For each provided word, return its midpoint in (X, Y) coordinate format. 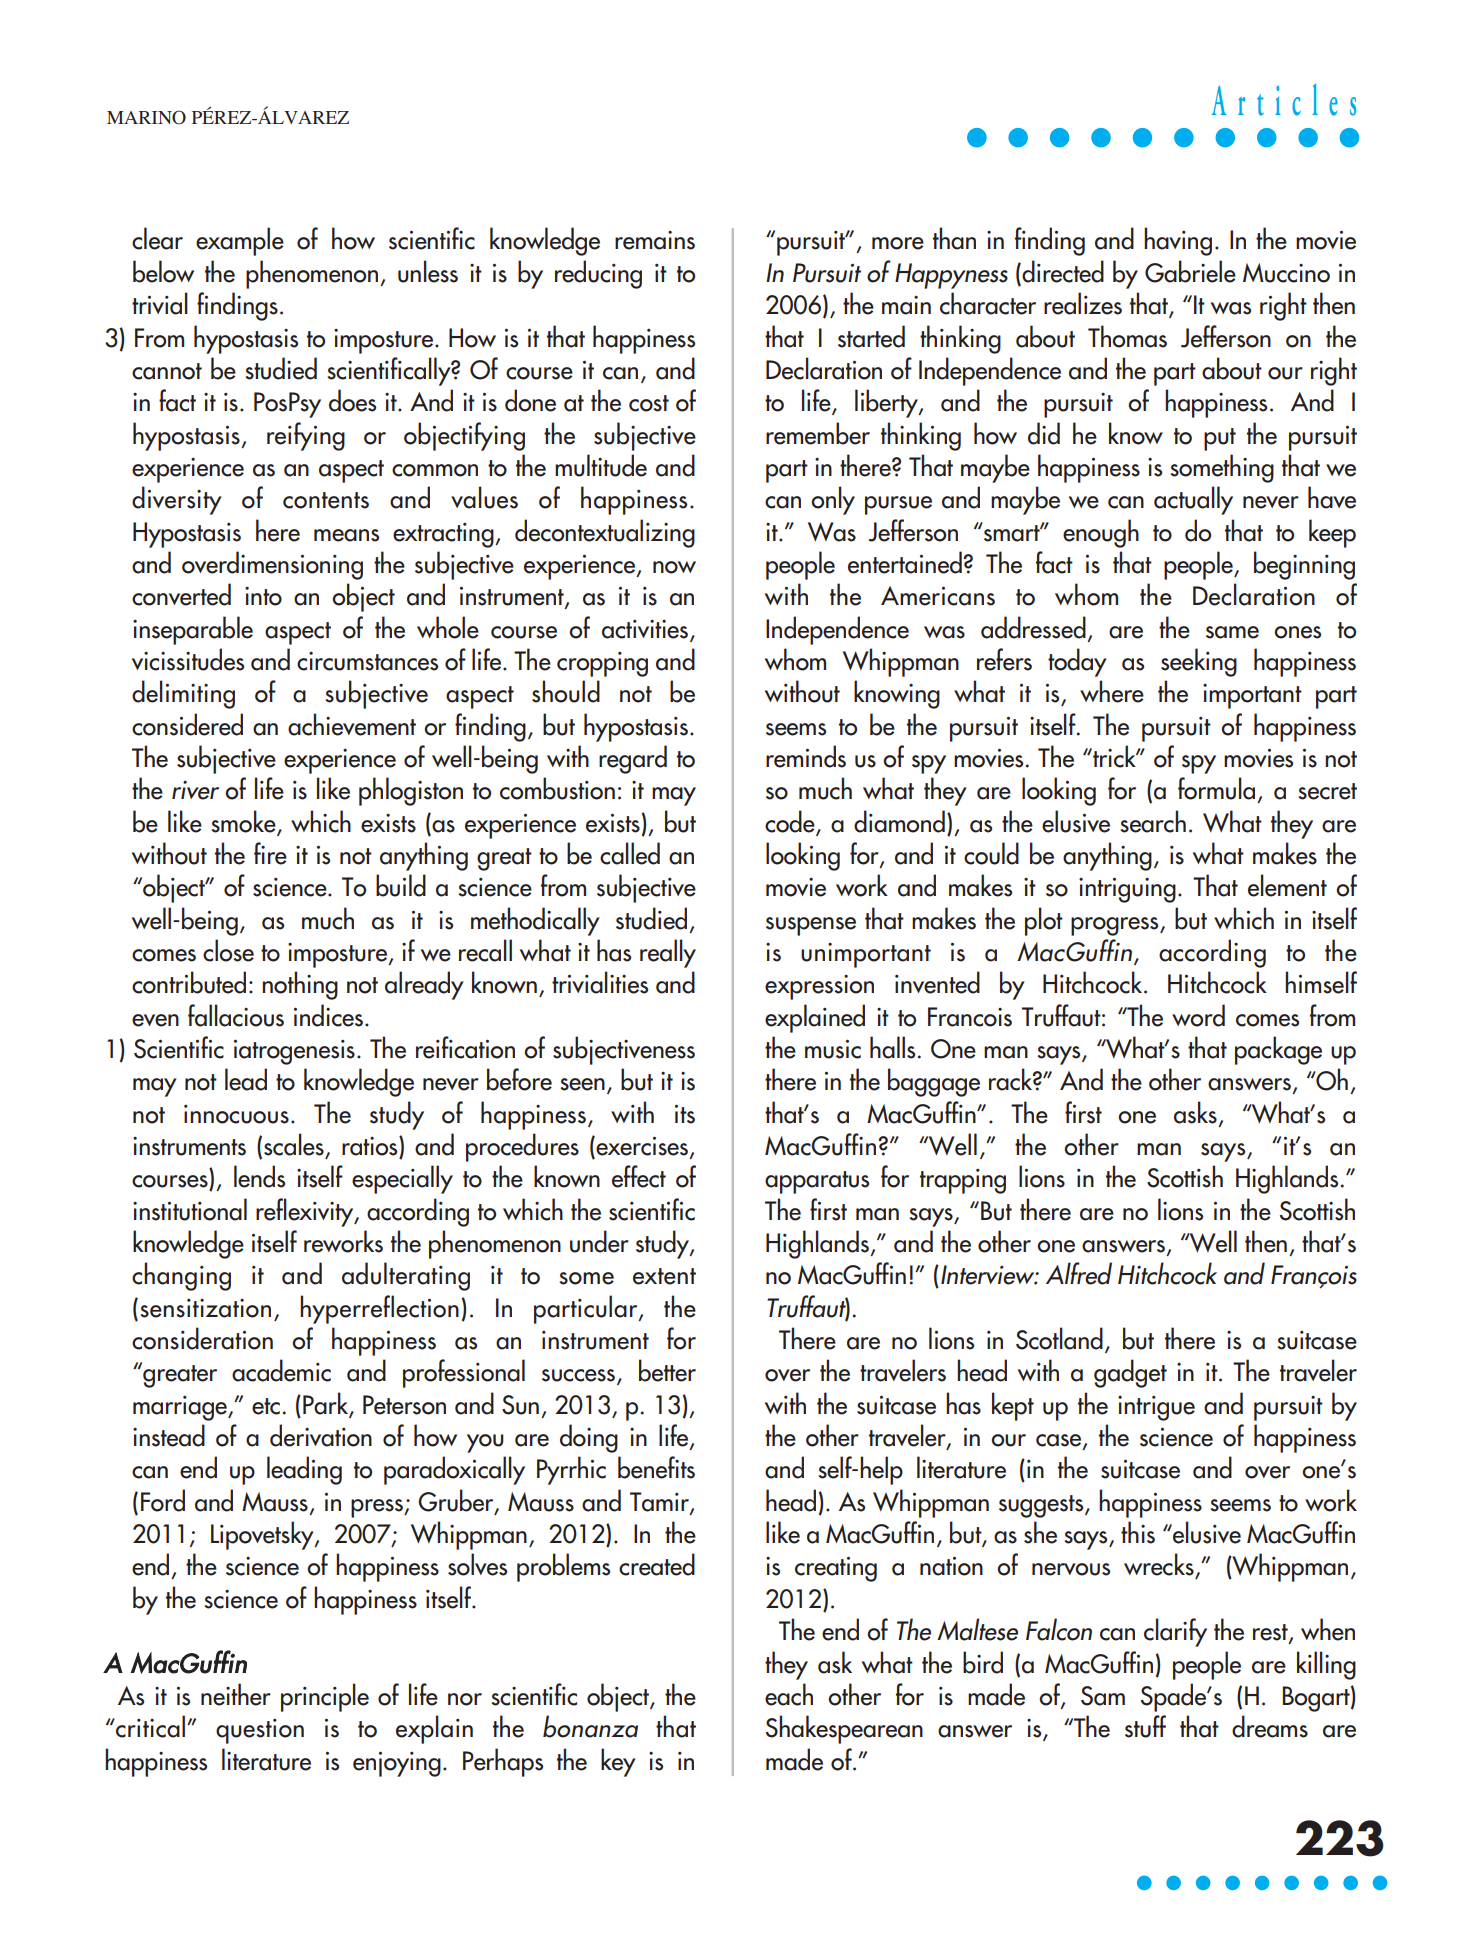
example (240, 241)
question (260, 1731)
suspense (811, 926)
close (228, 950)
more (898, 243)
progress (1116, 926)
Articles (1283, 100)
